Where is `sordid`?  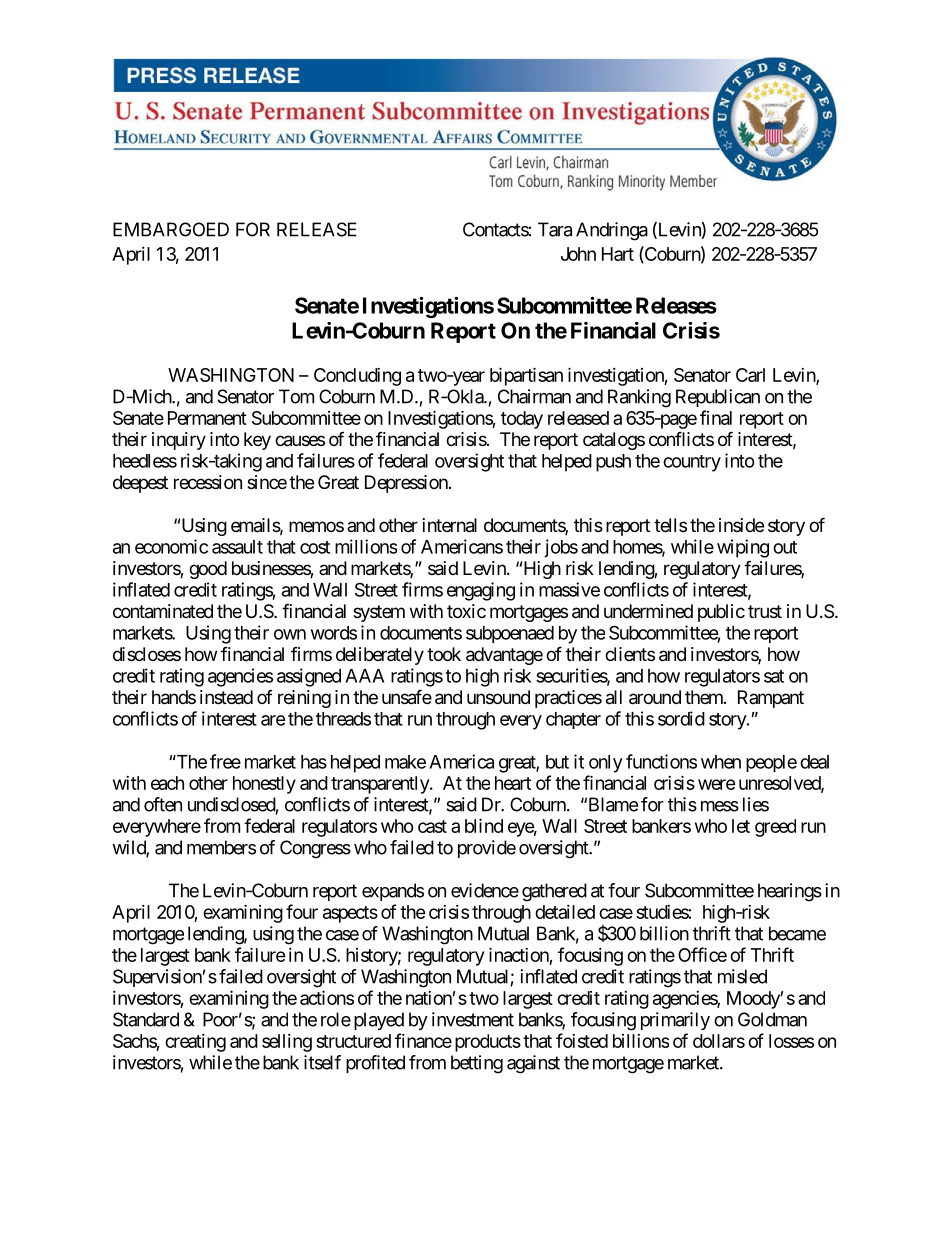 sordid is located at coordinates (681, 718).
